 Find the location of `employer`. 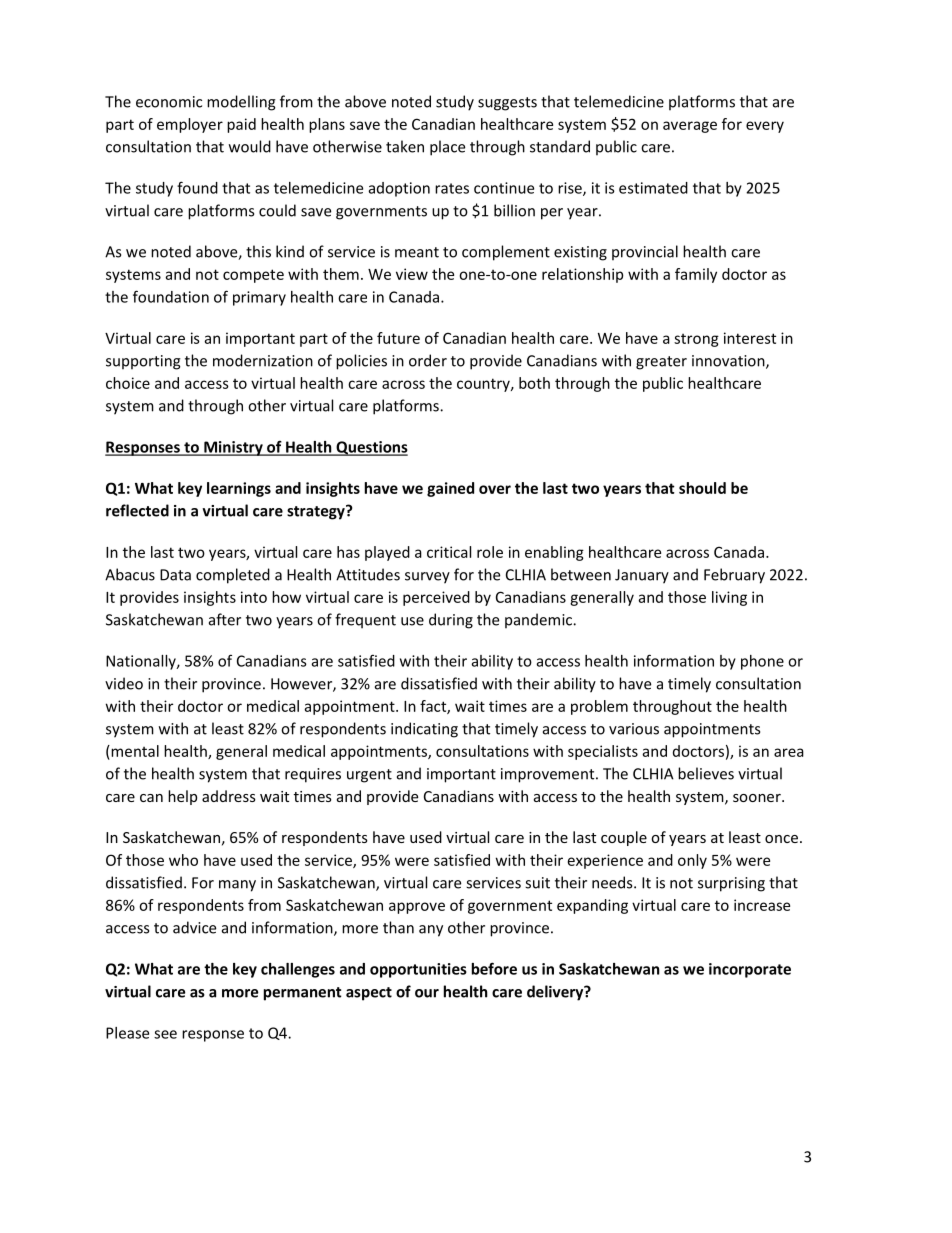

employer is located at coordinates (190, 125).
